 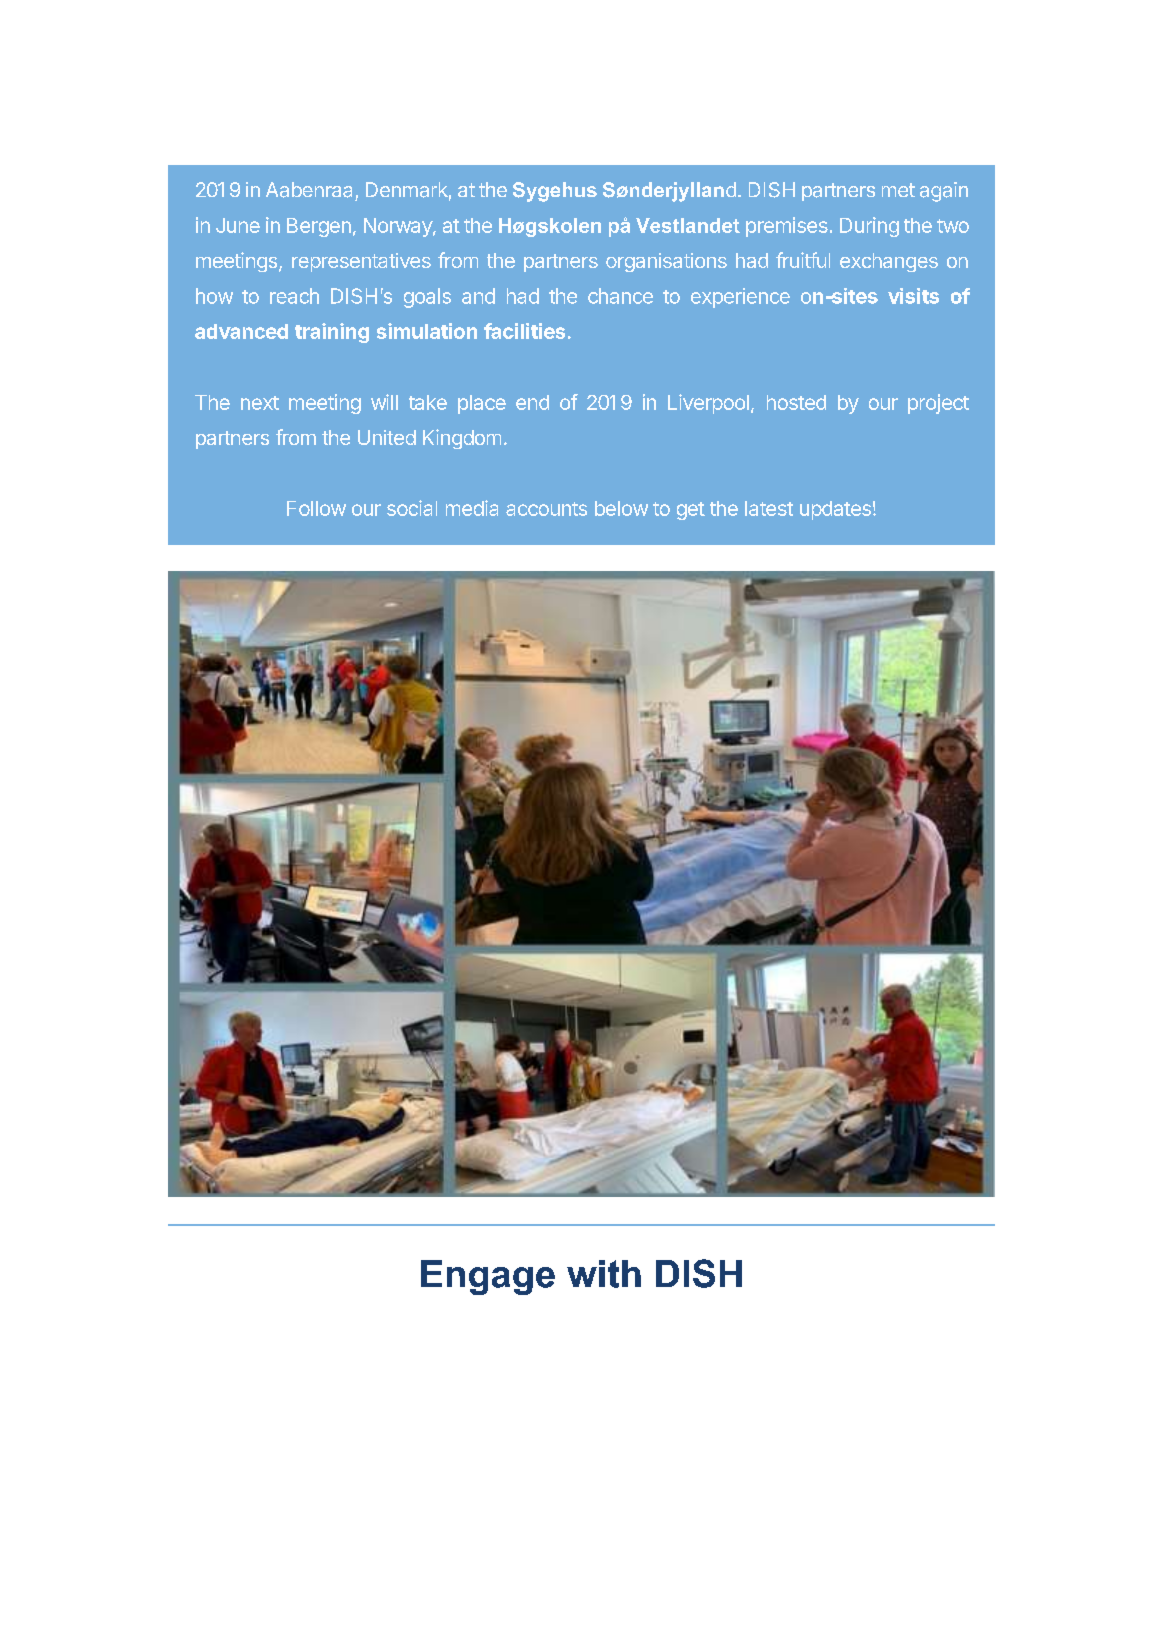 I want to click on Engage, so click(x=488, y=1277).
